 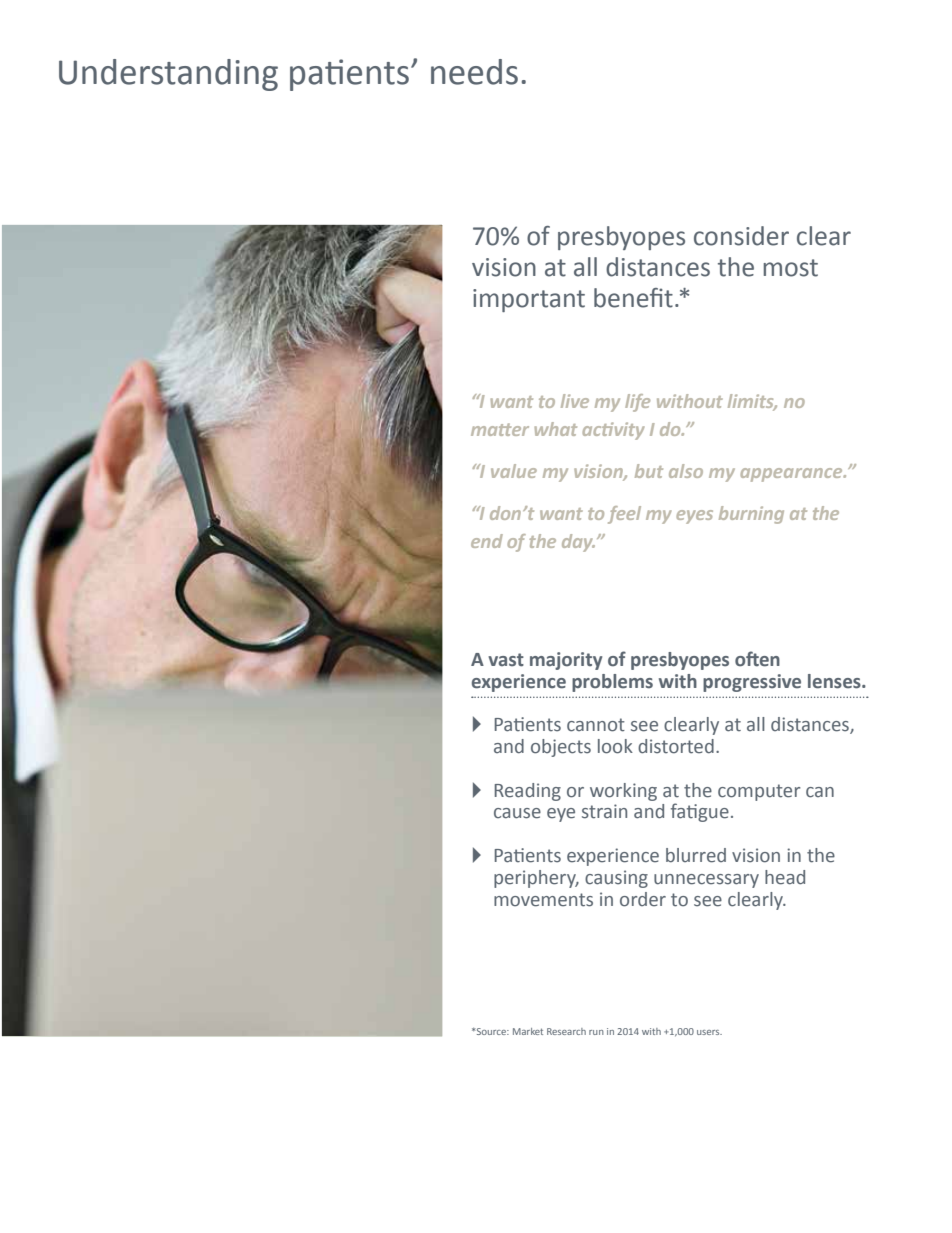 I want to click on needs, so click(x=474, y=72).
